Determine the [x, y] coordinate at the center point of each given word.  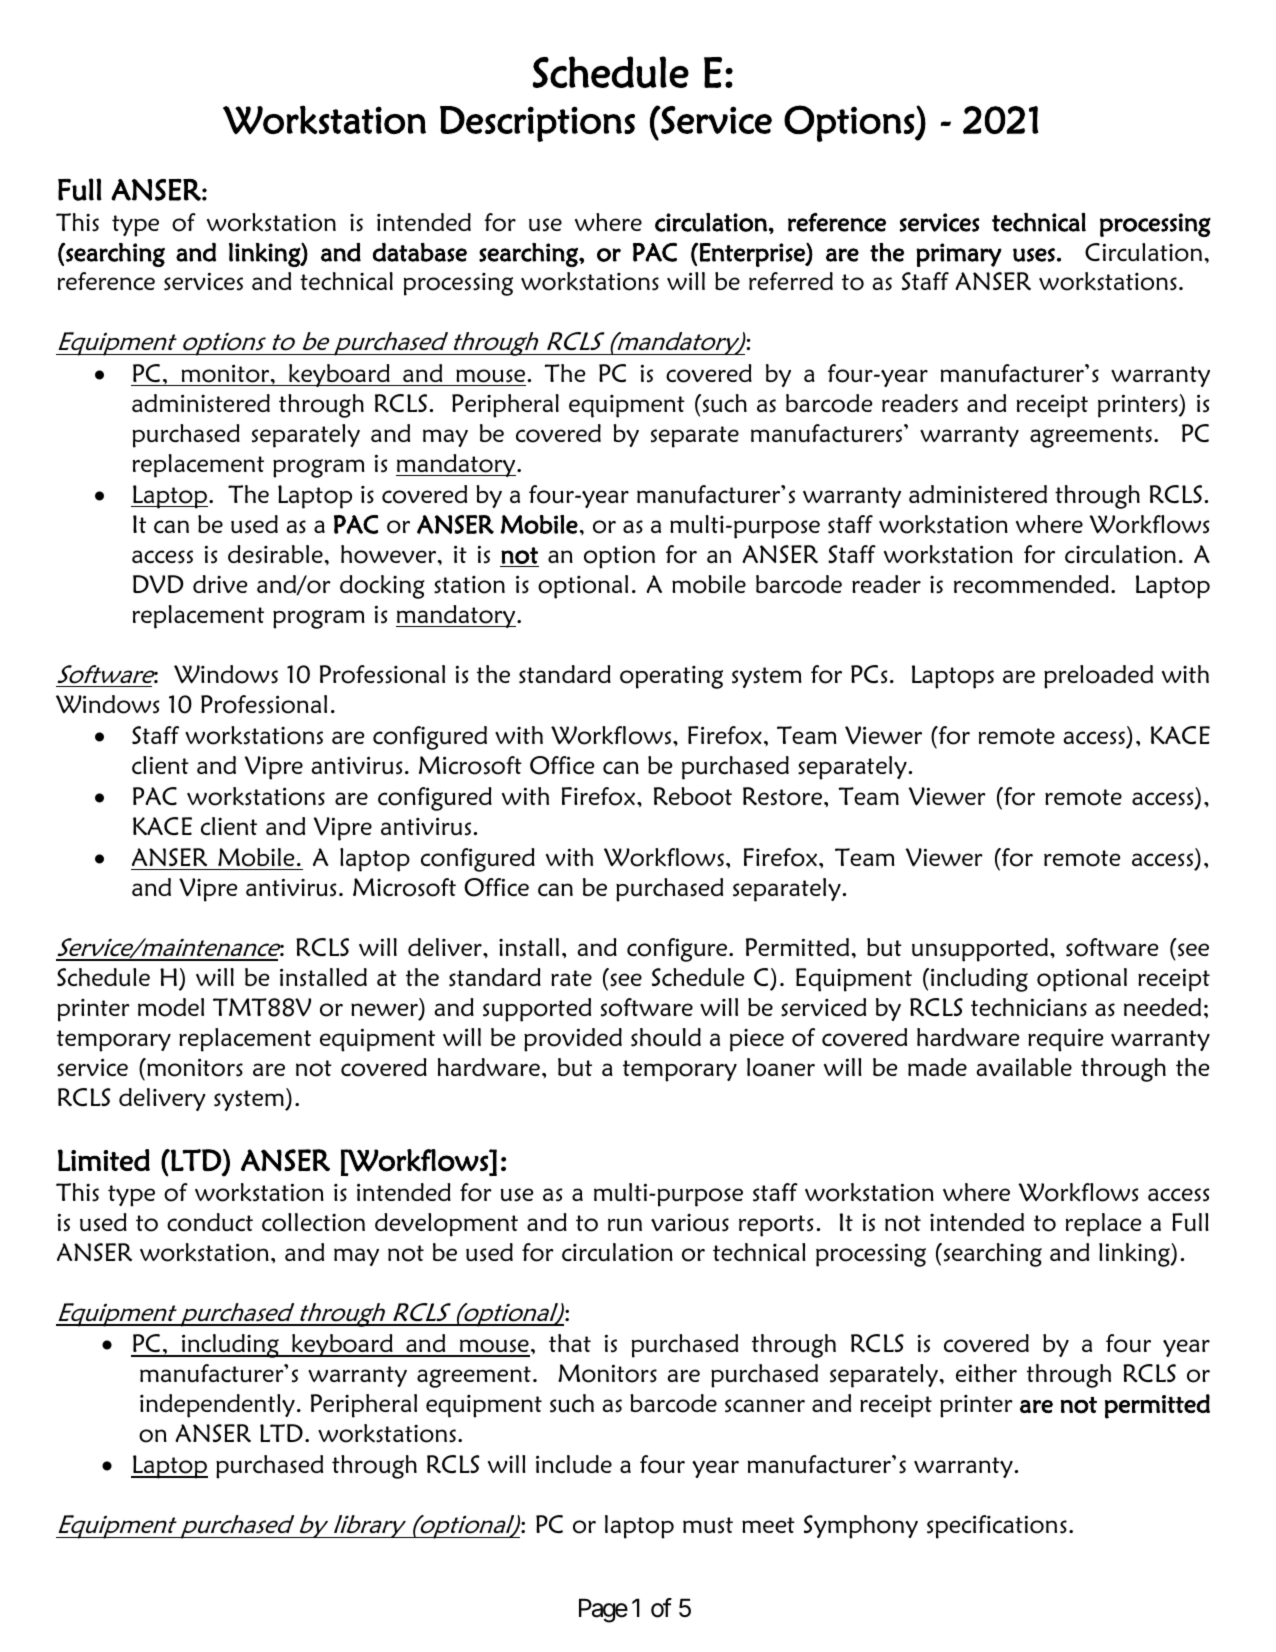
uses [1034, 255]
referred [791, 281]
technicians [1029, 1007]
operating [671, 677]
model [171, 1007]
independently [217, 1406]
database [420, 252]
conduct [210, 1222]
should [666, 1037]
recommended [1031, 584]
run [625, 1224]
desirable [276, 554]
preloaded [1098, 677]
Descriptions [537, 124]
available [1024, 1067]
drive [220, 584]
